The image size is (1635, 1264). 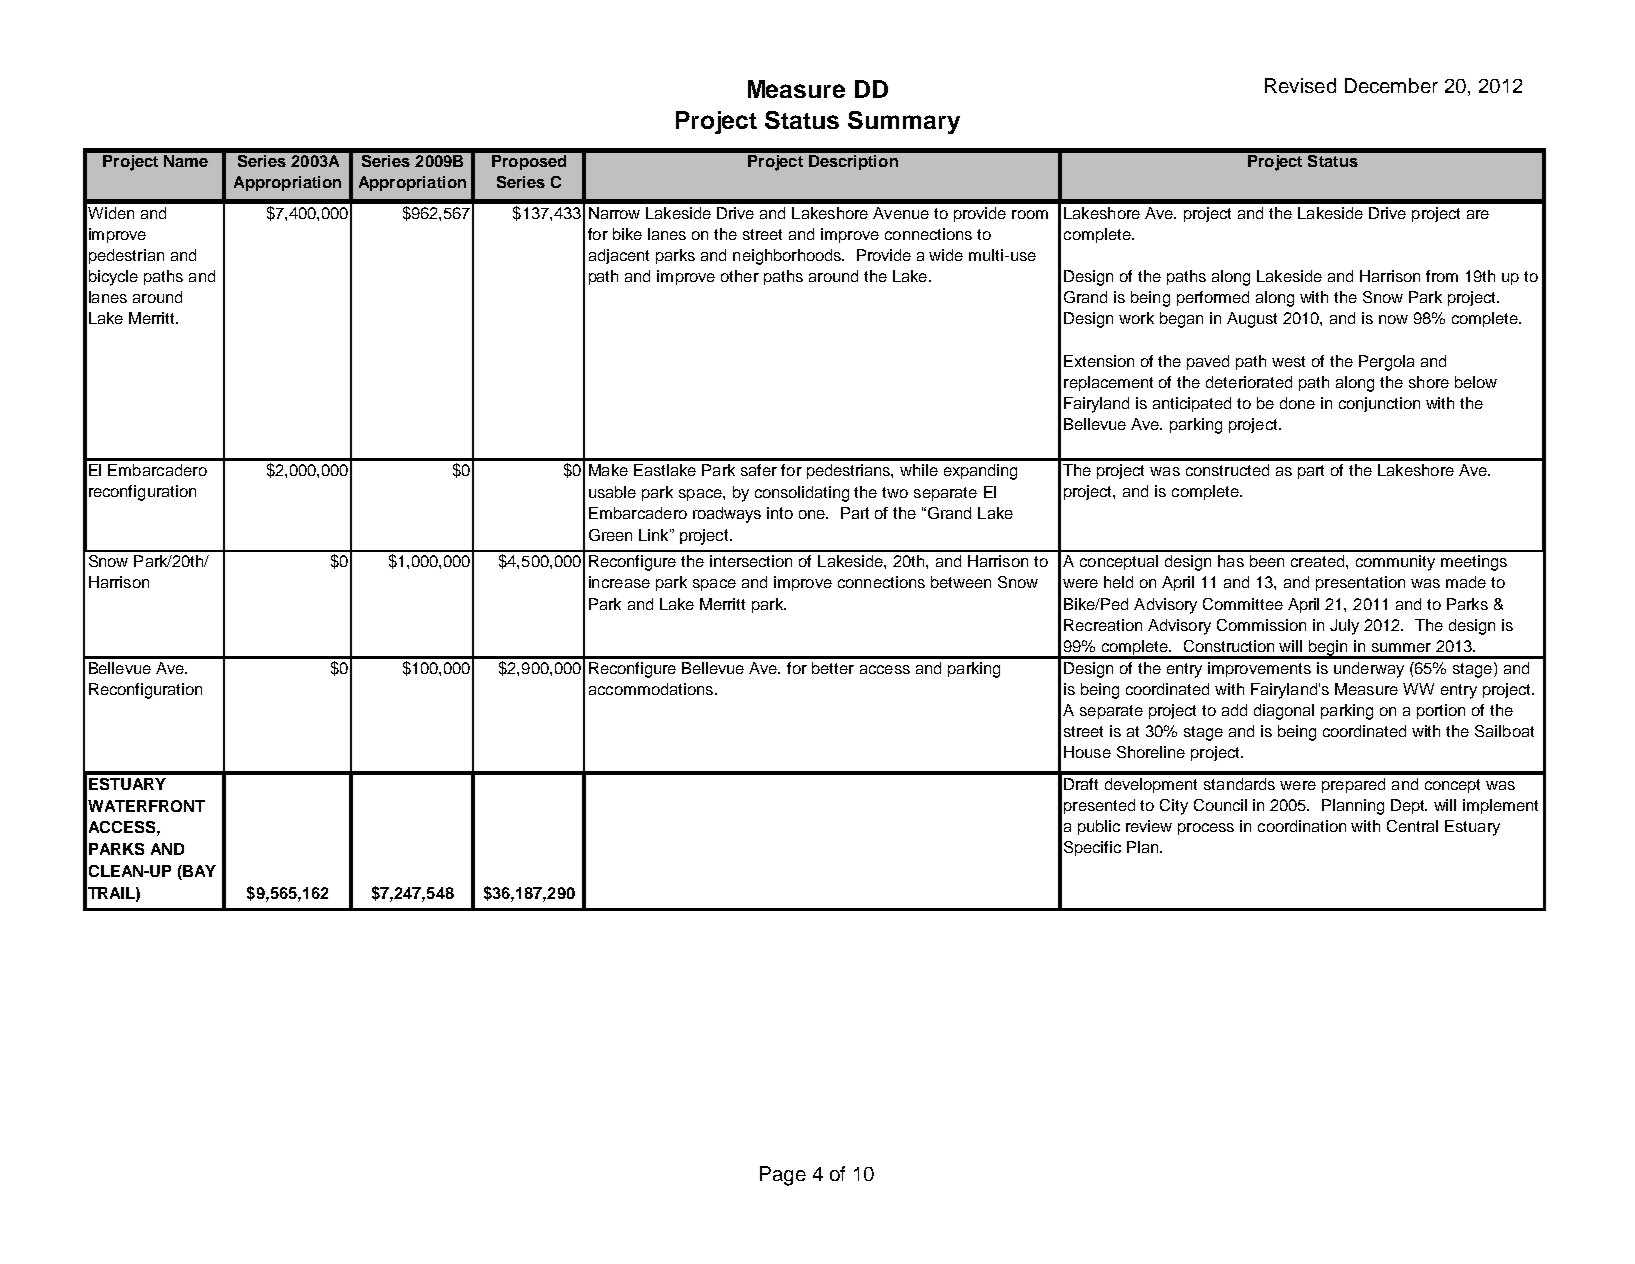 I want to click on BAY, so click(x=198, y=871).
